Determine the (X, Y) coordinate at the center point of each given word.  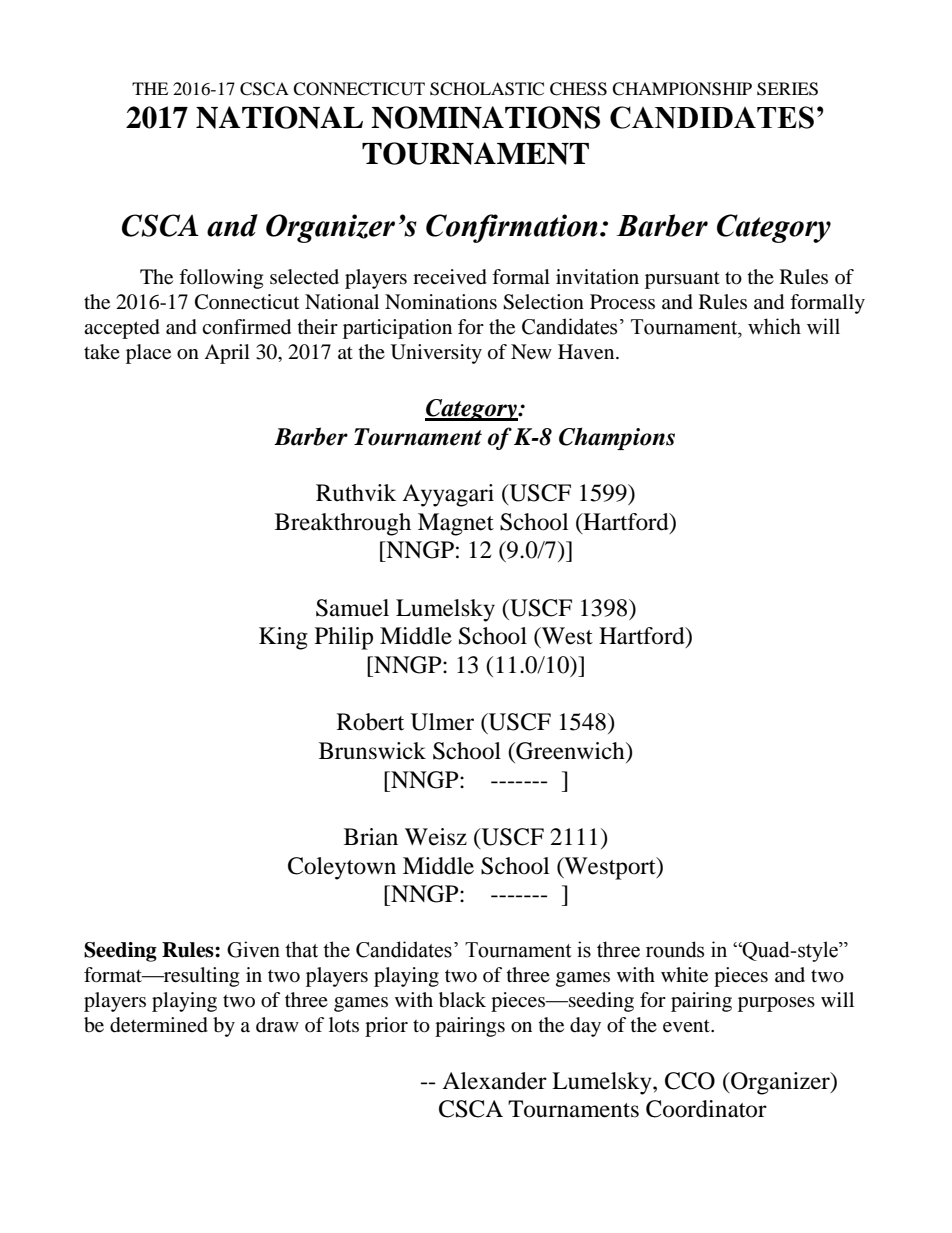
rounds (675, 949)
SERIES (787, 89)
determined (159, 1025)
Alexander (494, 1081)
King (283, 638)
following (221, 279)
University (436, 354)
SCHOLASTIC (487, 89)
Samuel (352, 608)
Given (253, 949)
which (774, 326)
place (148, 354)
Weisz (436, 837)
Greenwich (570, 751)
